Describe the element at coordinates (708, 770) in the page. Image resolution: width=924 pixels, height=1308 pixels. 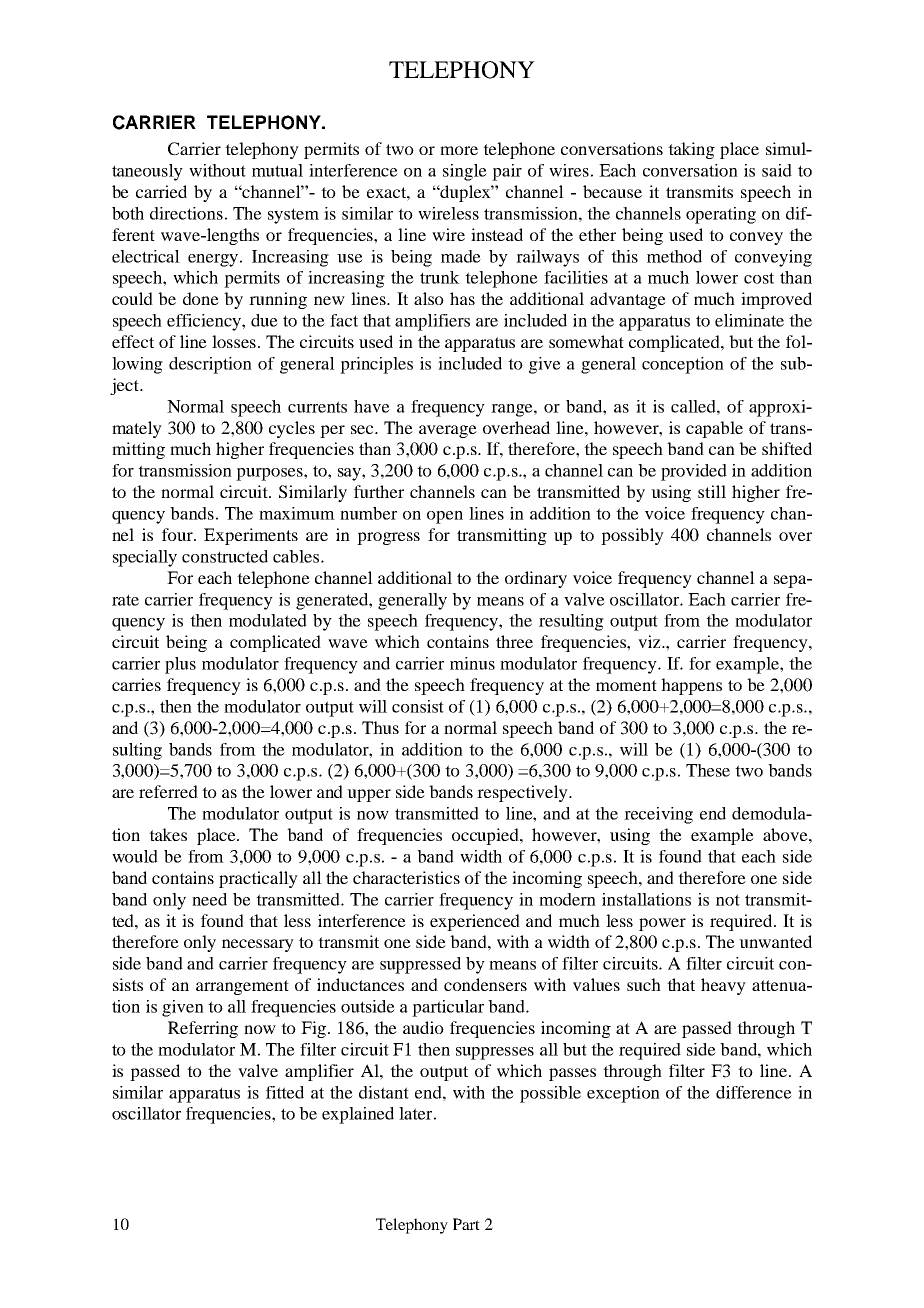
I see `These` at that location.
